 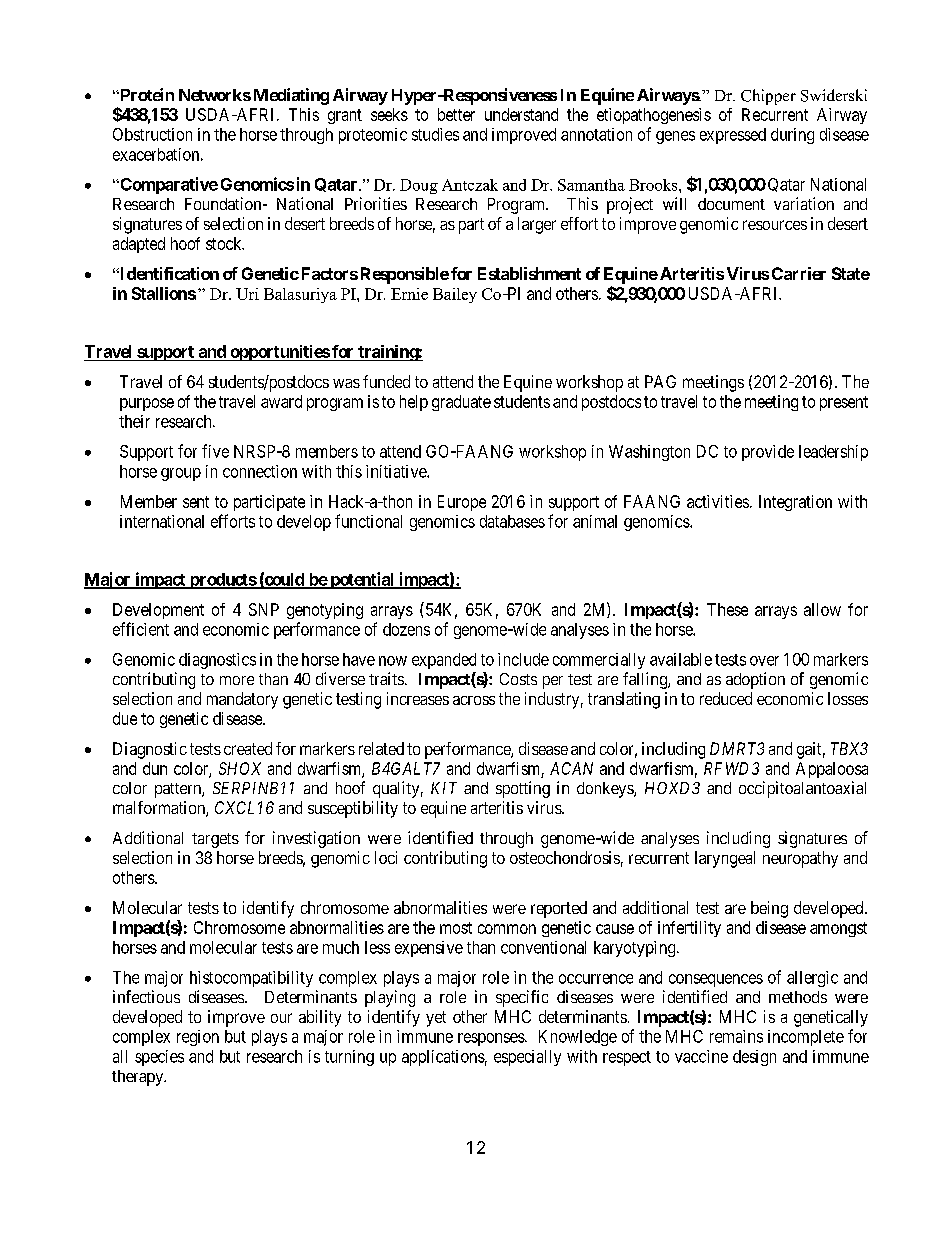 I want to click on Obstruction, so click(x=152, y=134).
